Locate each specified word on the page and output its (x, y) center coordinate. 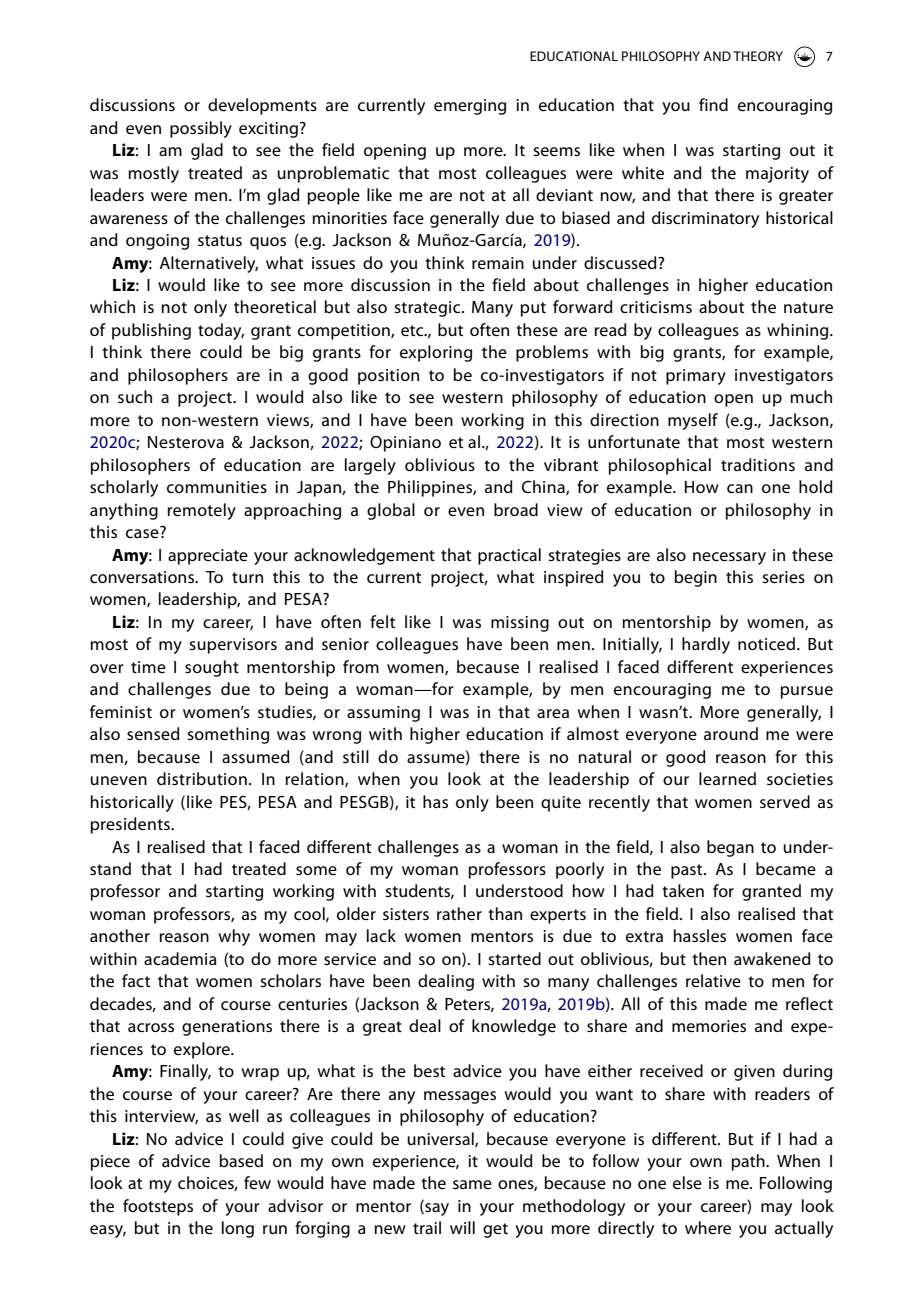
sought (212, 668)
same (472, 1184)
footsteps (158, 1207)
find (713, 104)
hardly (706, 645)
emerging (470, 107)
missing (520, 624)
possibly (201, 129)
